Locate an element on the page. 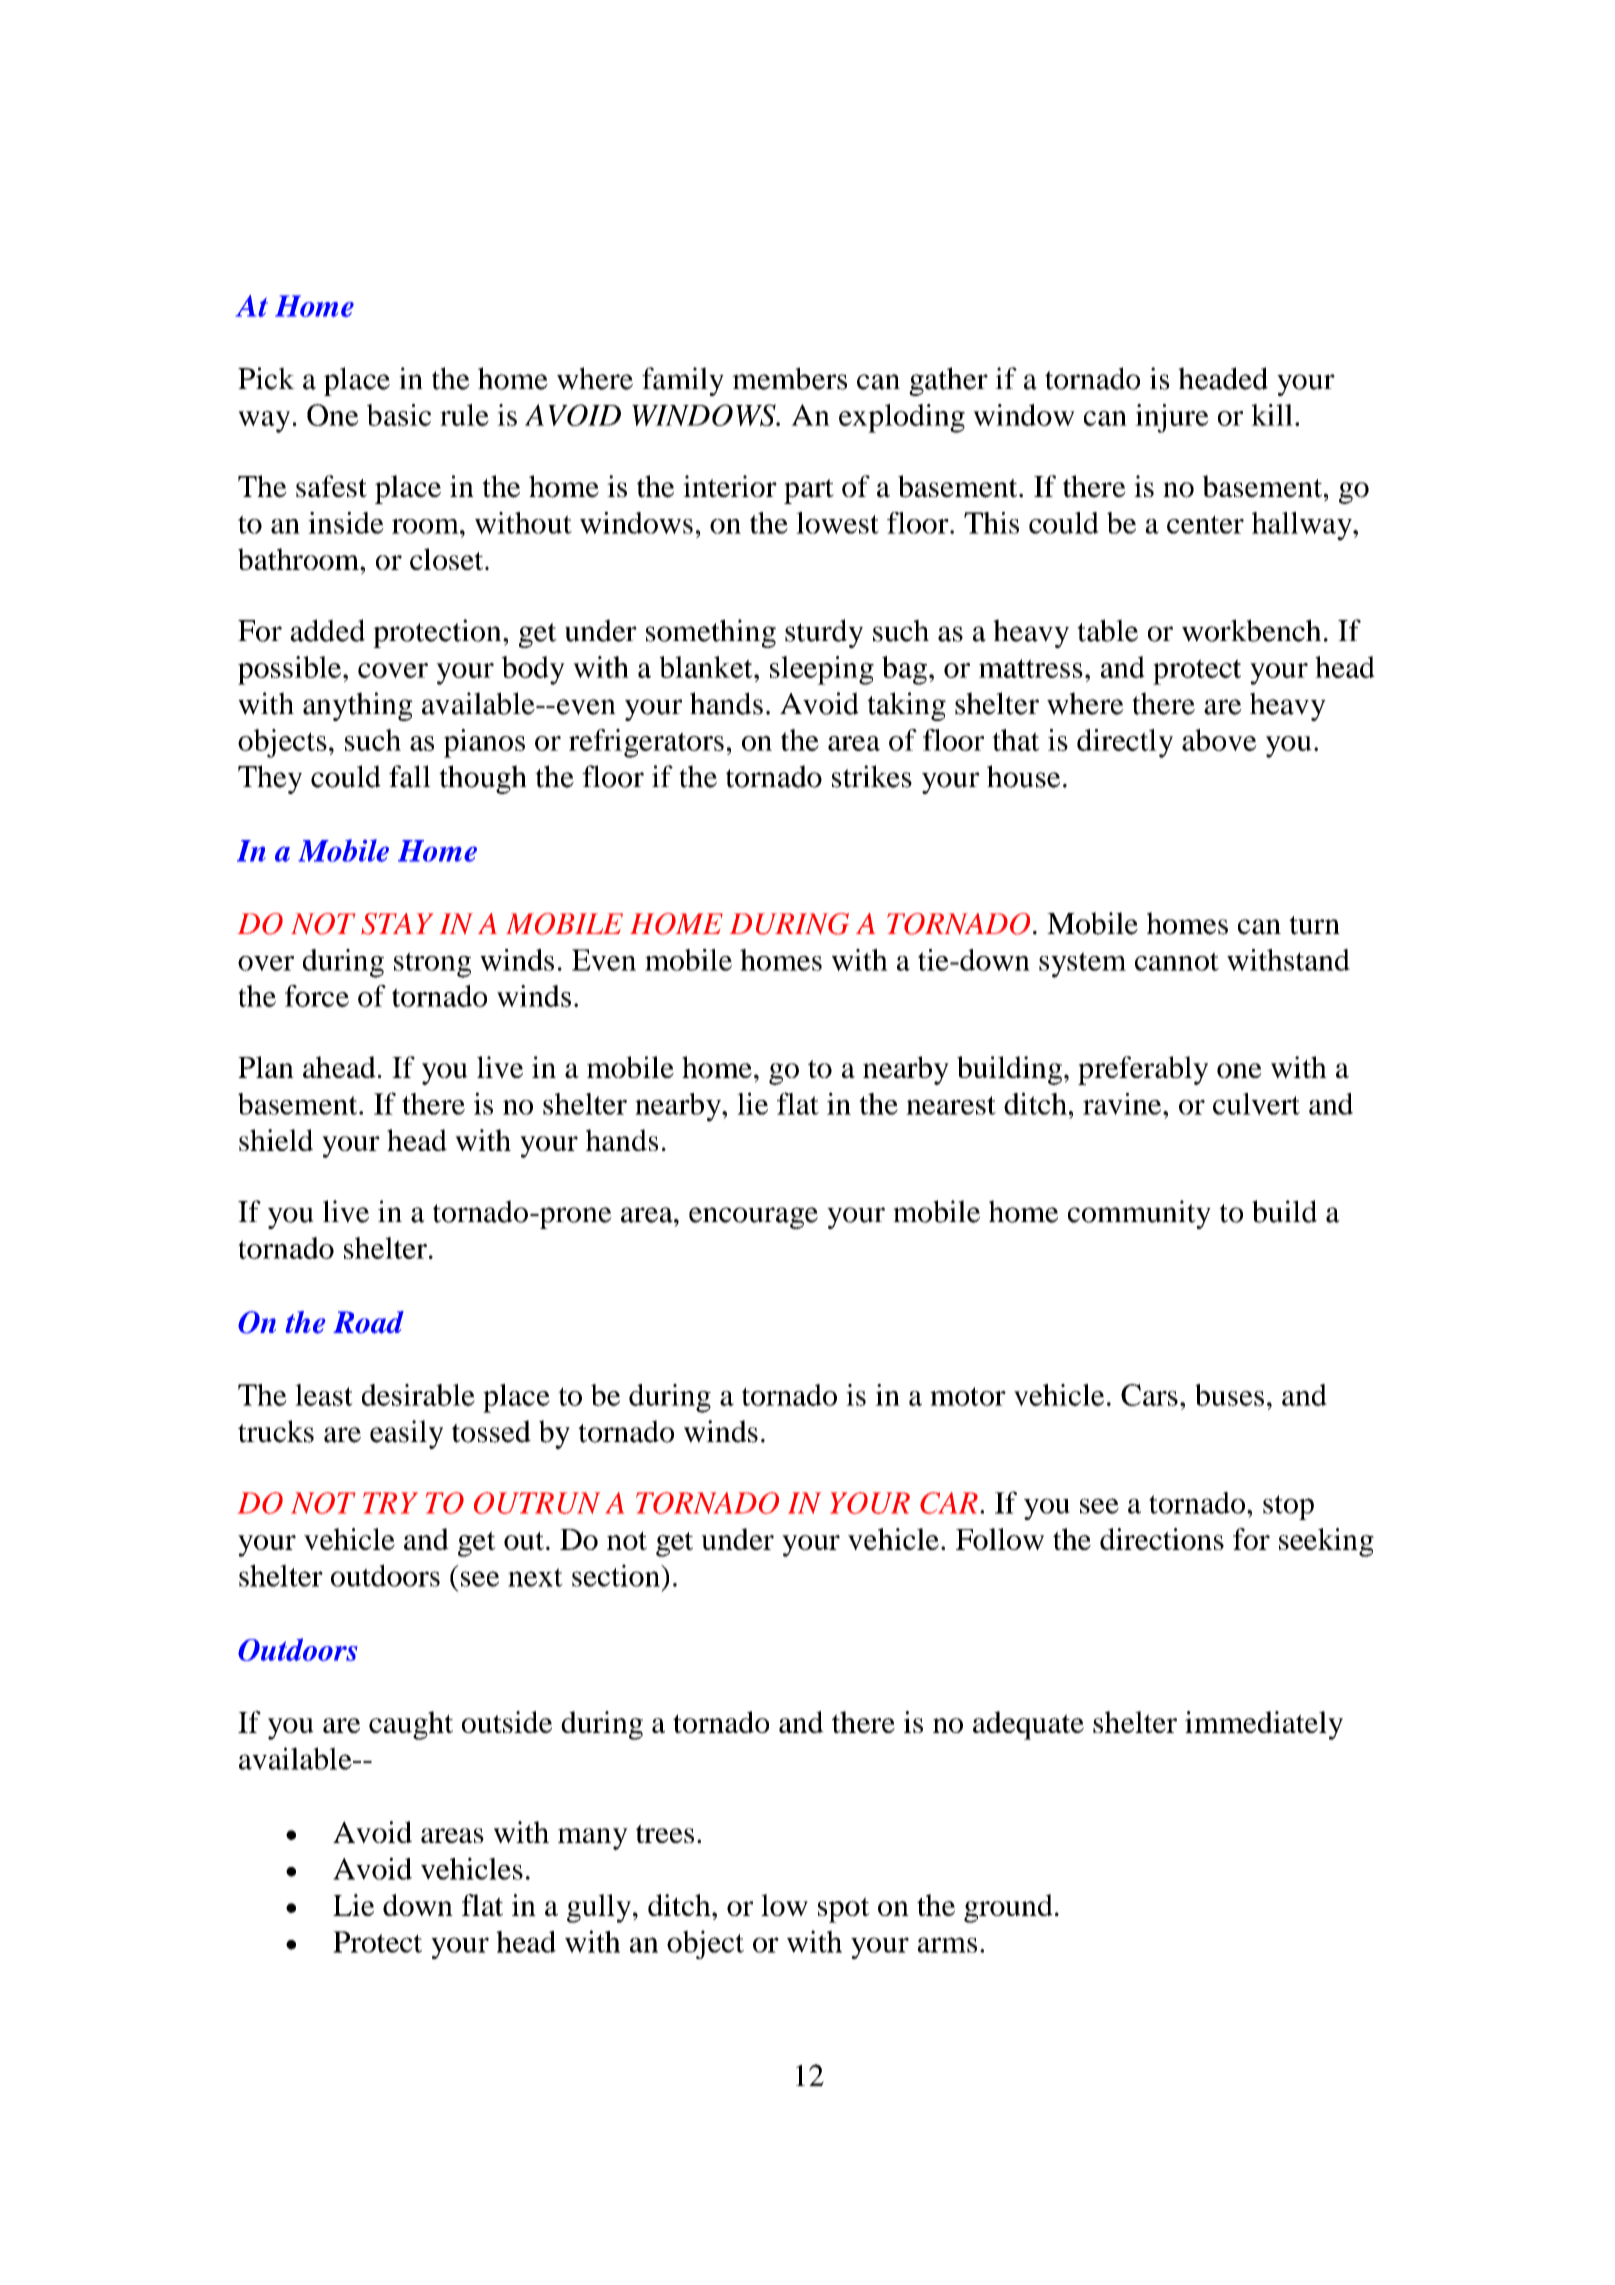 This document has width=1615, height=2285. gully is located at coordinates (599, 1908).
